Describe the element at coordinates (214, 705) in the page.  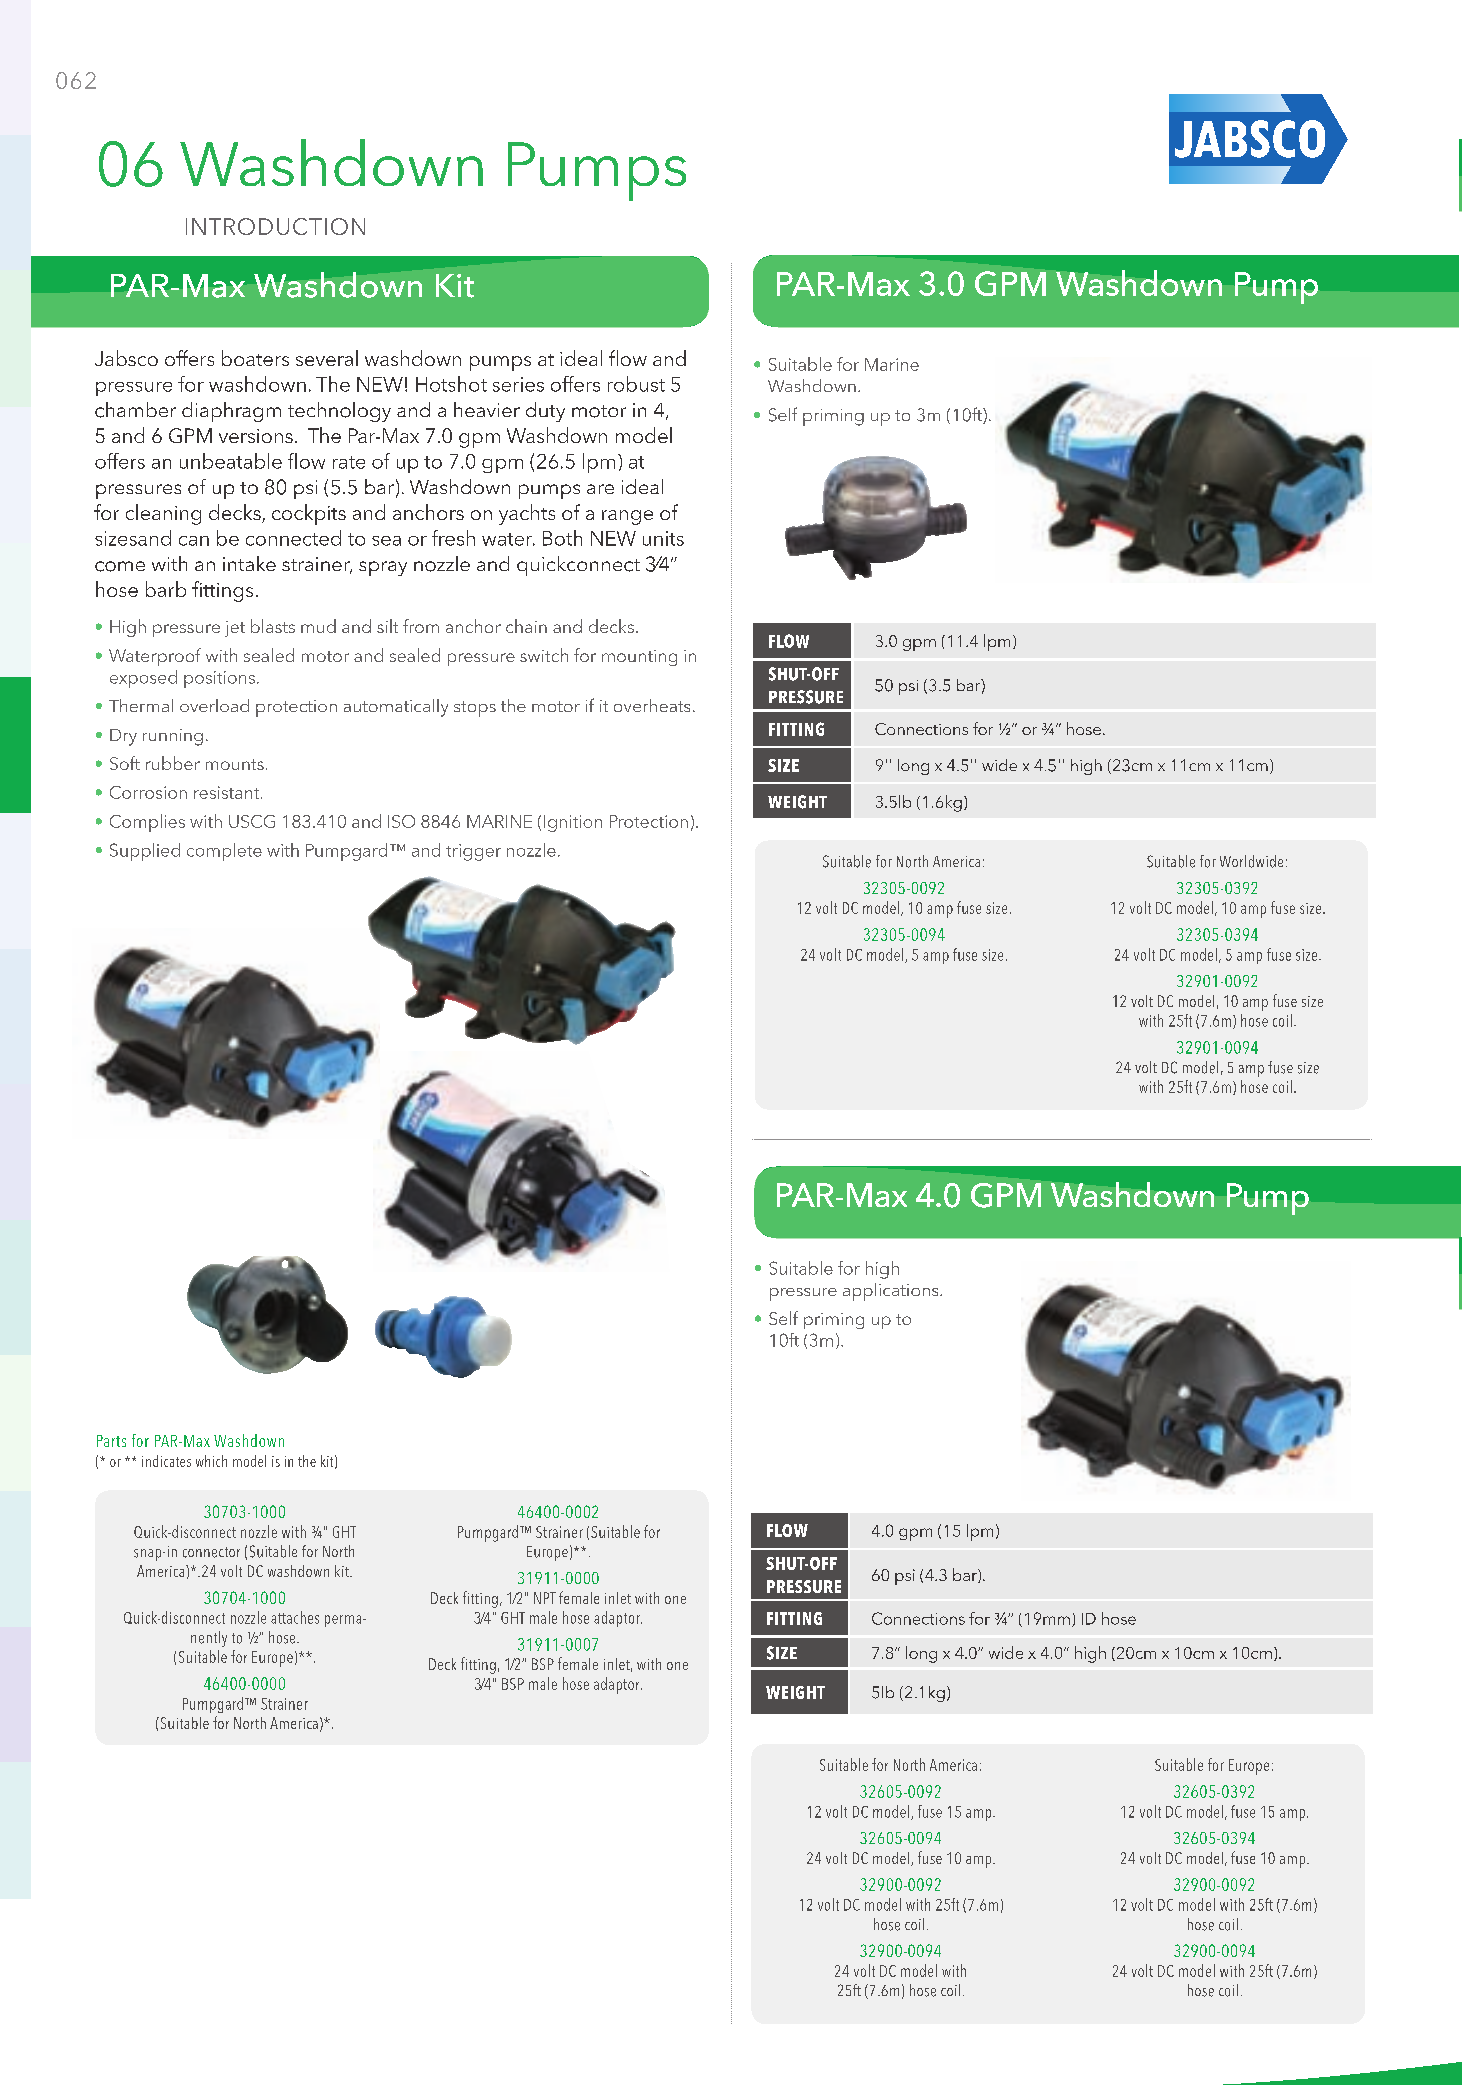
I see `overload` at that location.
